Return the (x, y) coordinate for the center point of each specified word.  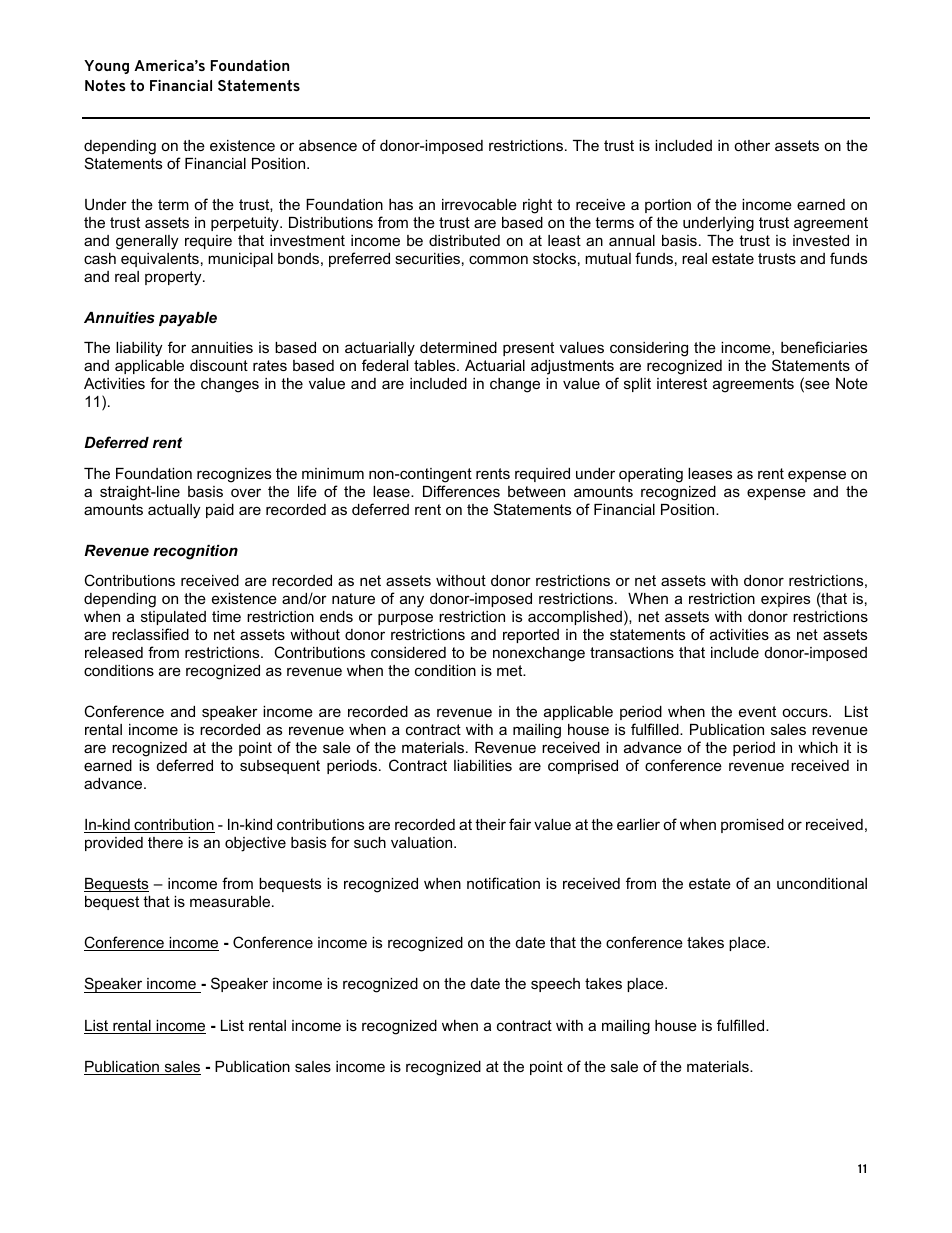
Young (106, 67)
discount (219, 365)
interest (682, 383)
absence (328, 145)
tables (436, 365)
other (752, 145)
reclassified (150, 634)
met (511, 670)
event (757, 711)
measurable (231, 901)
